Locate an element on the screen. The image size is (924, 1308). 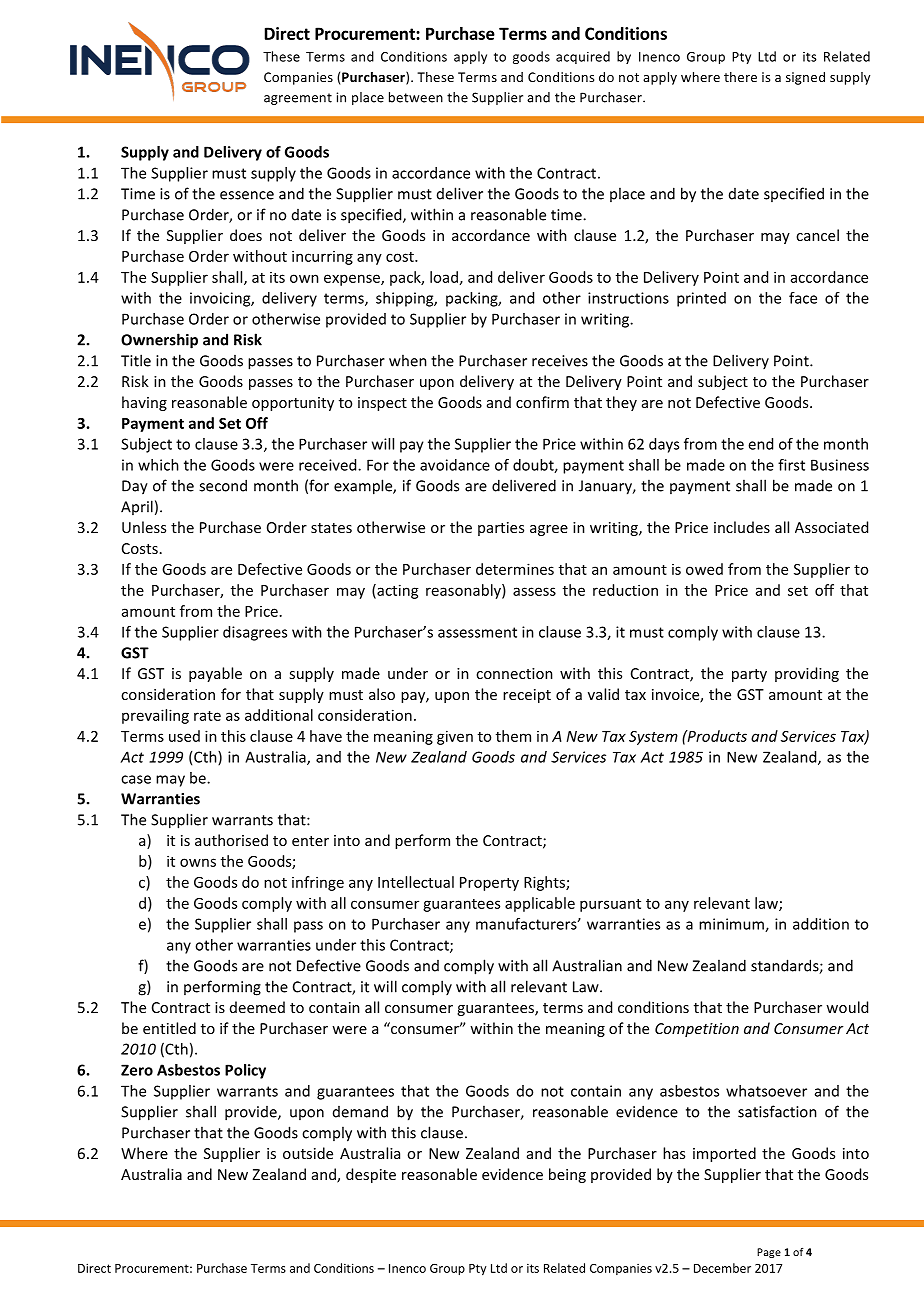
essence is located at coordinates (247, 195).
